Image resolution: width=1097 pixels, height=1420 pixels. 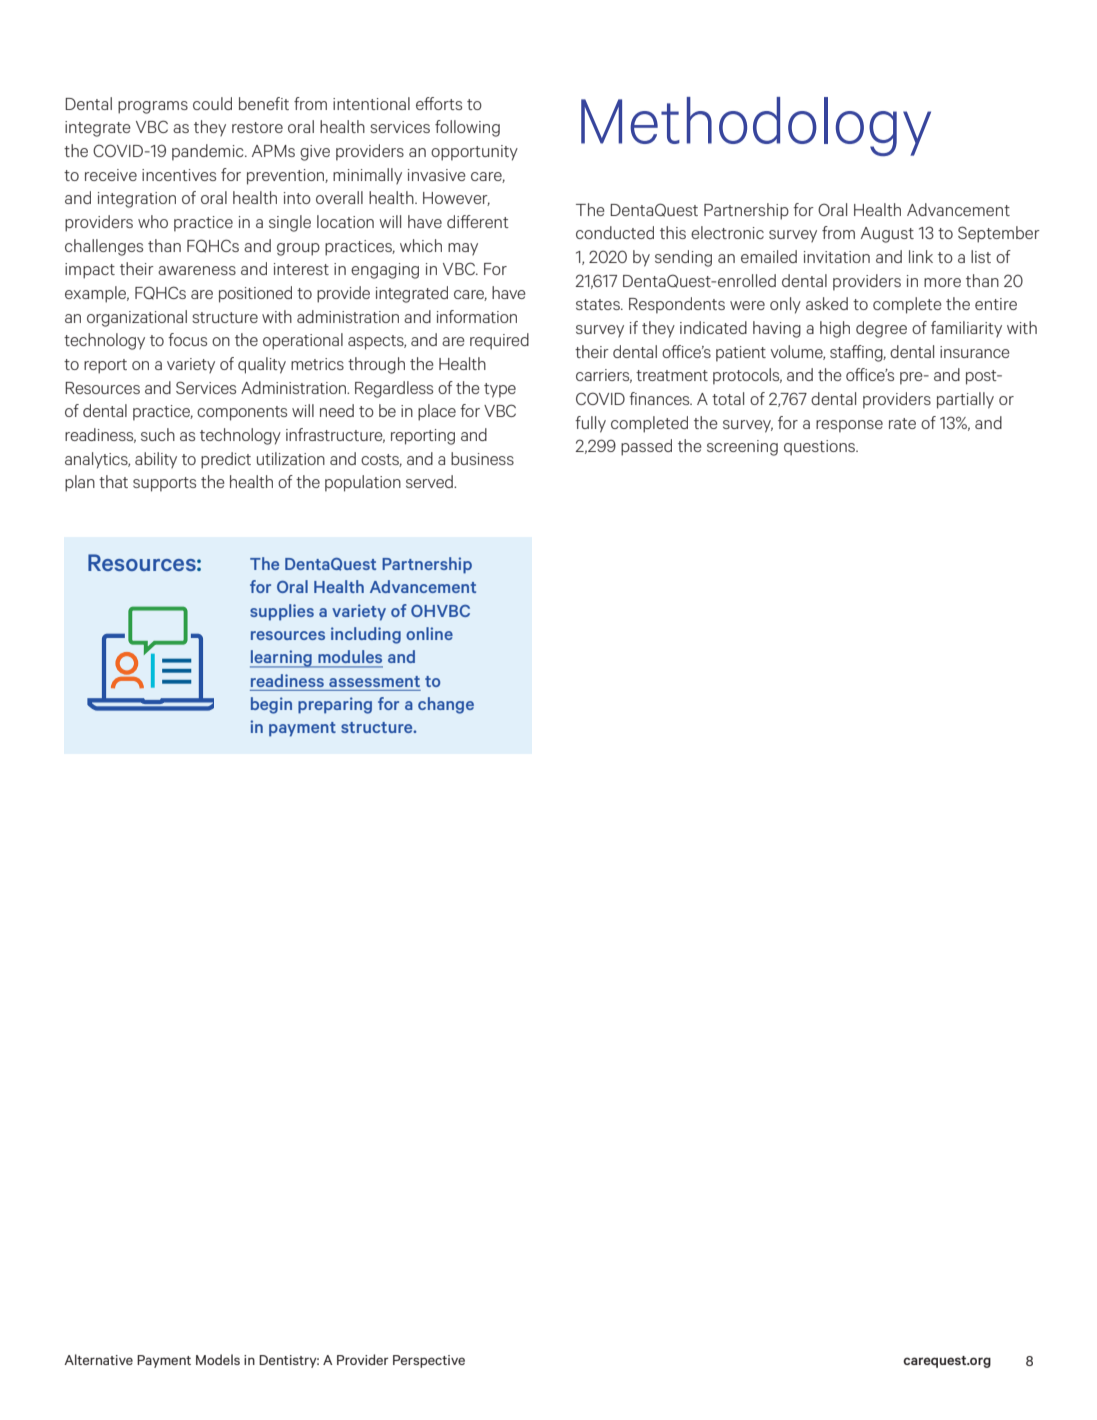 I want to click on pandemic, so click(x=209, y=152).
